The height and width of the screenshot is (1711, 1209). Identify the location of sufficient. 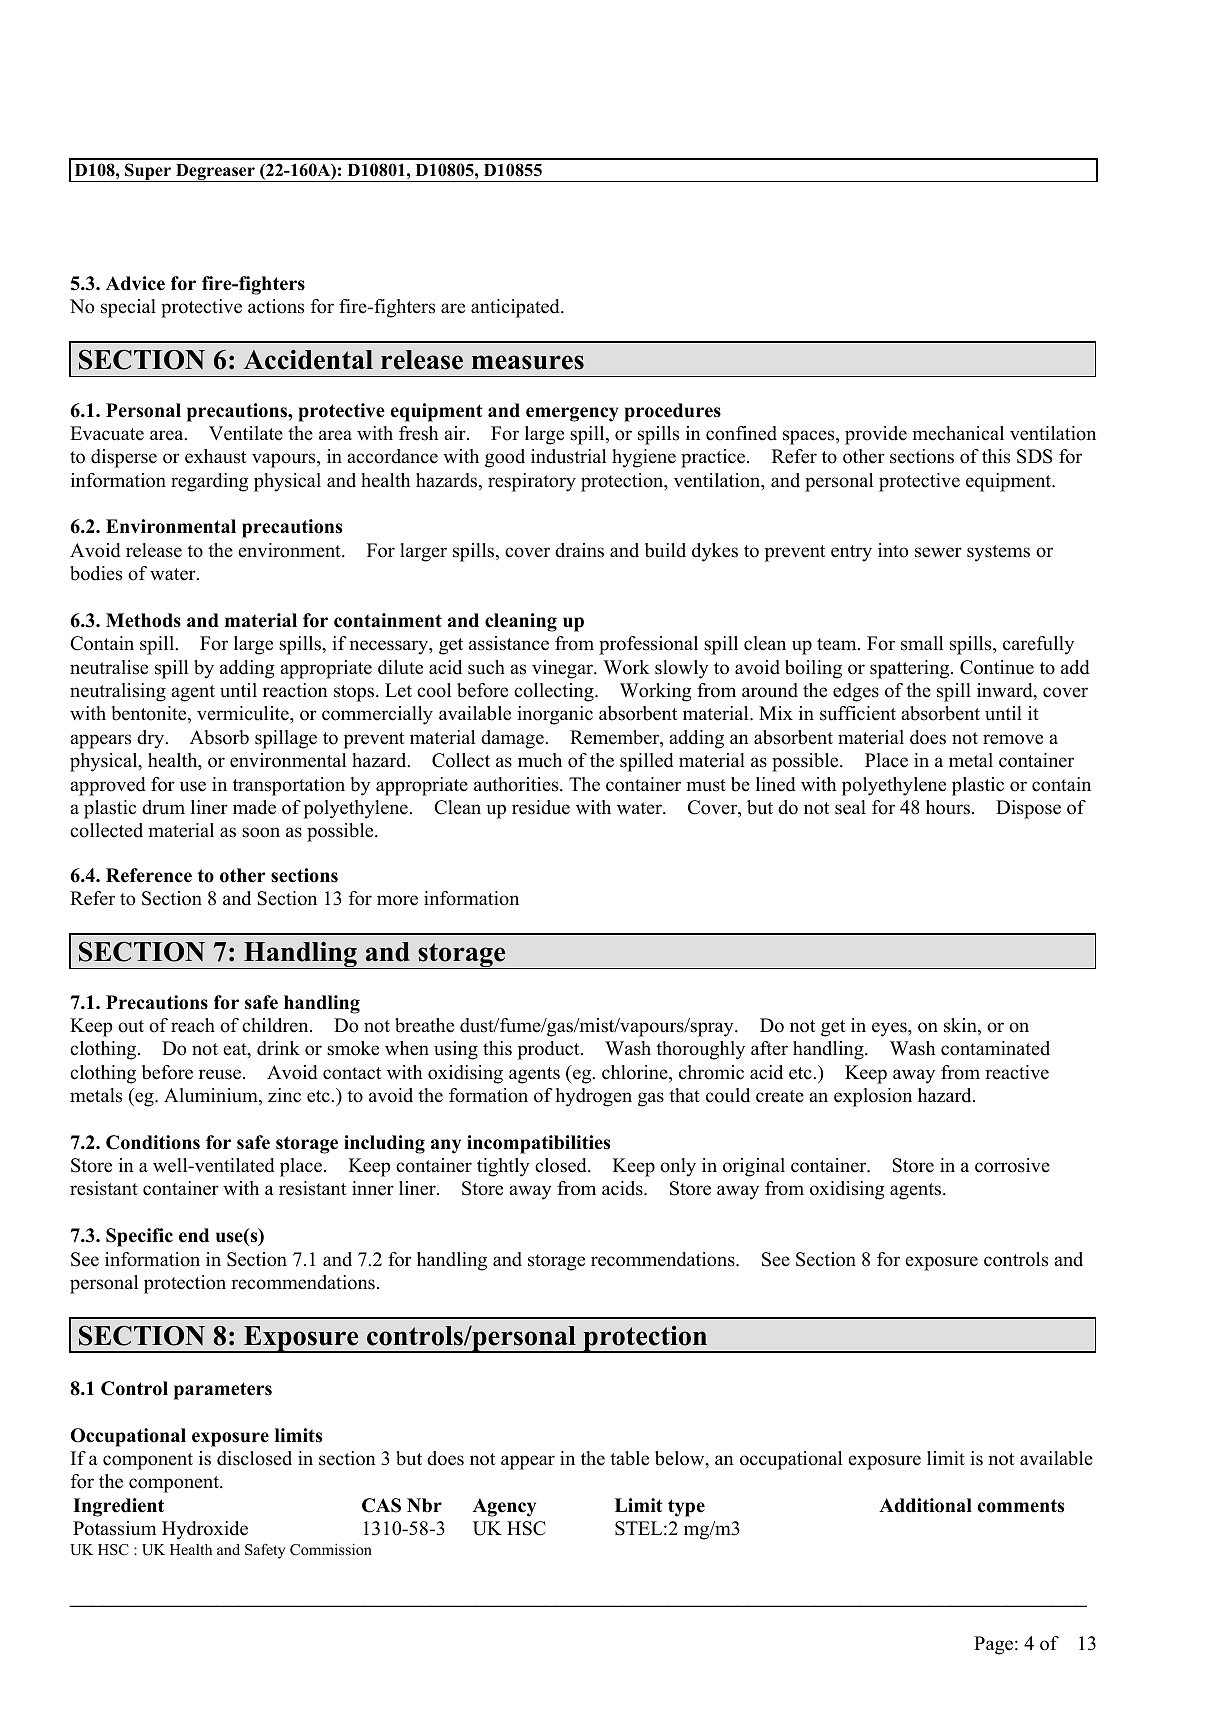
(858, 713).
